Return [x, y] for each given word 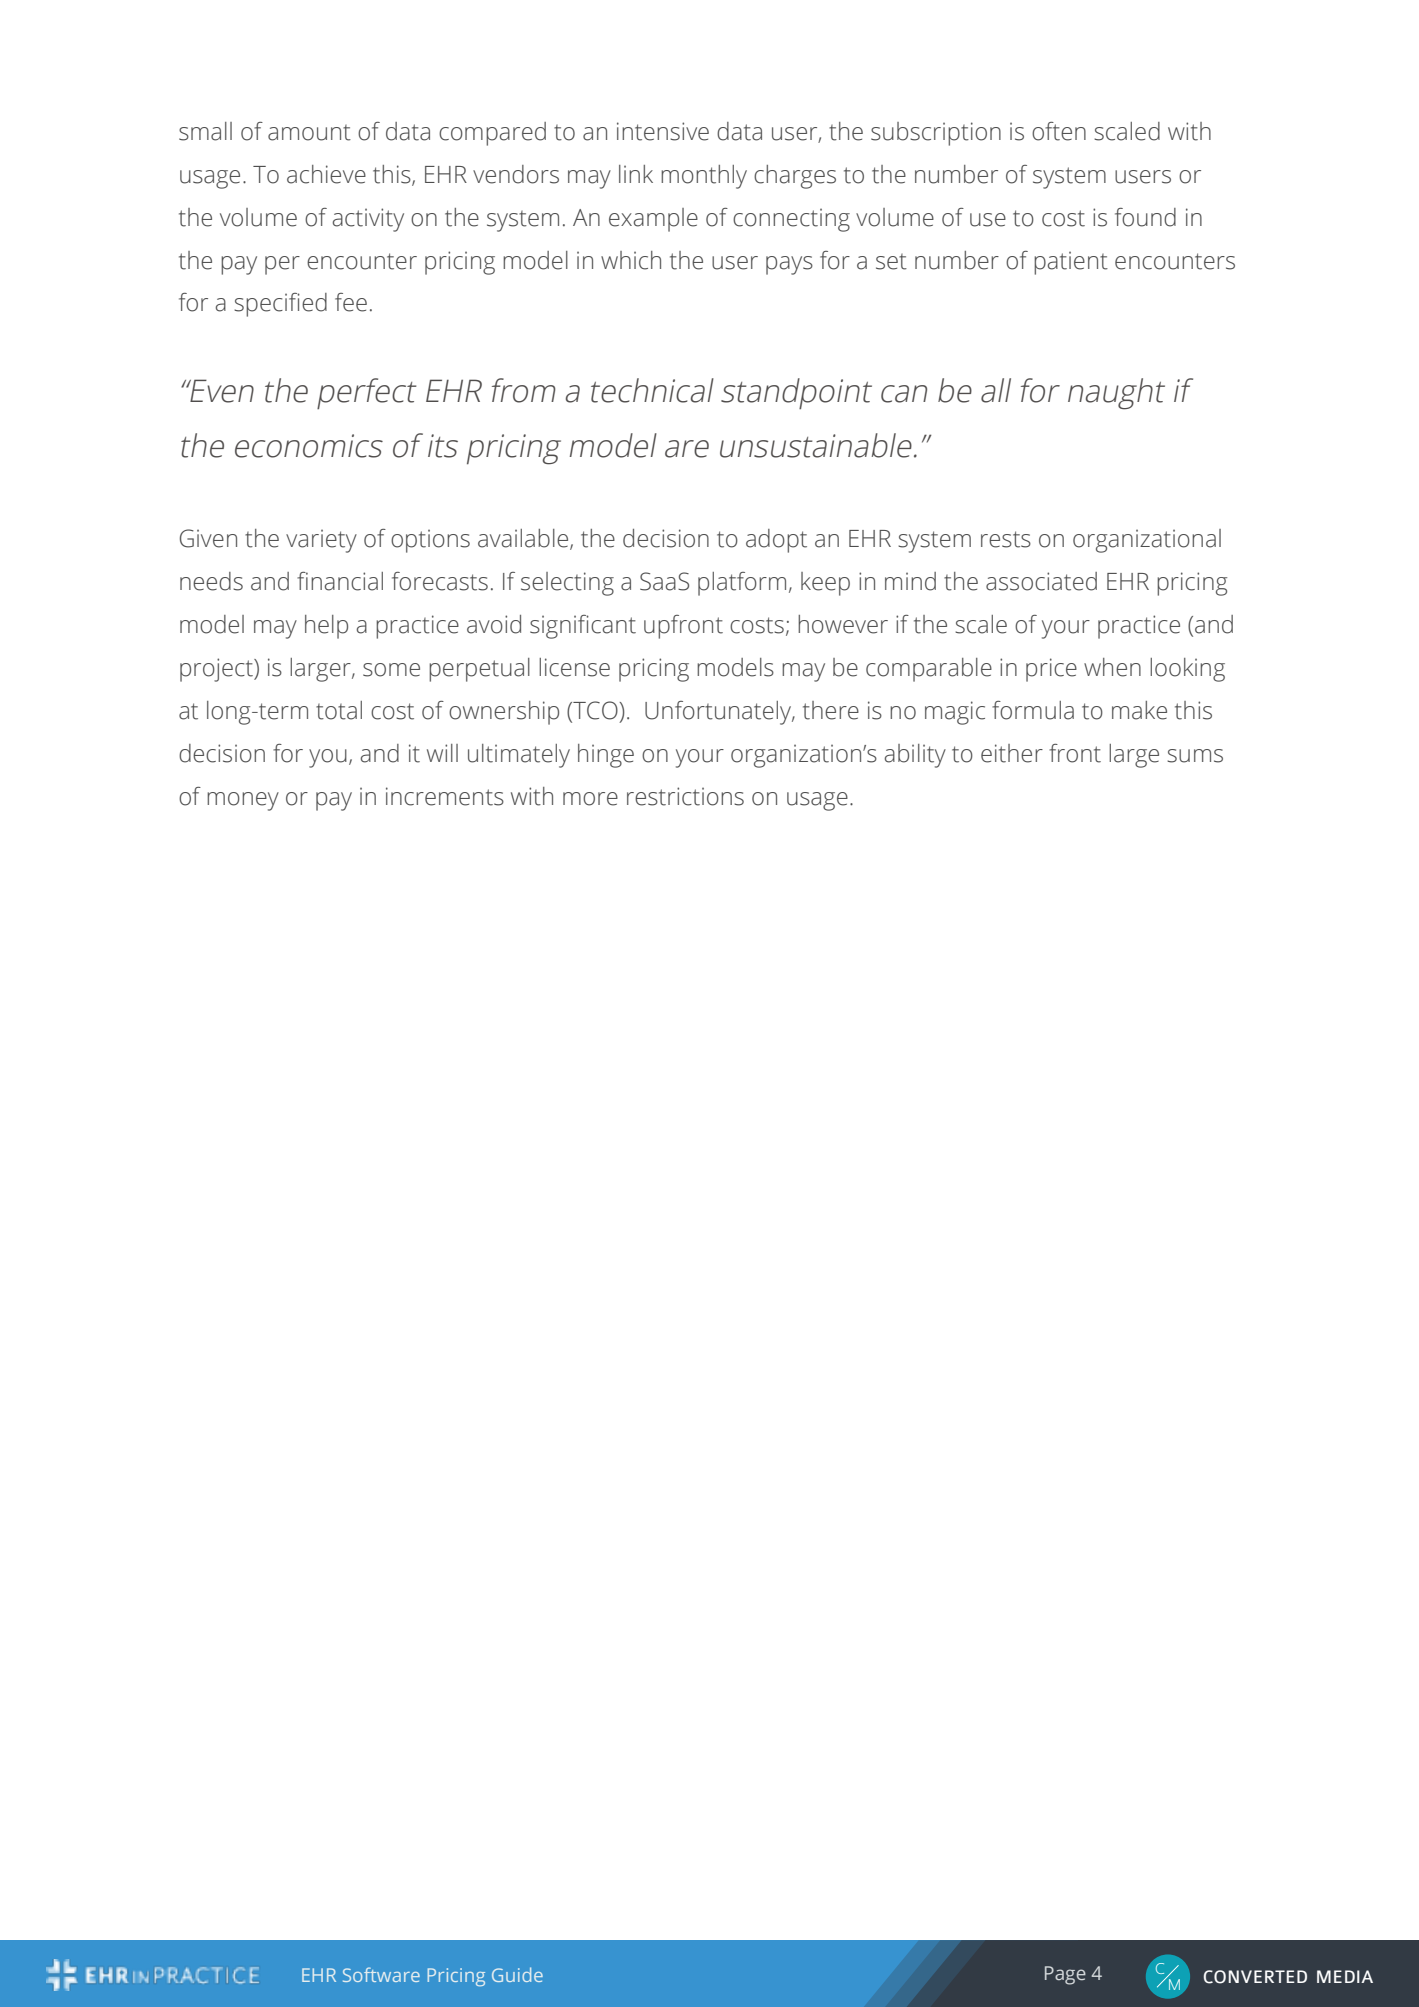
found [1145, 217]
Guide [517, 1974]
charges [795, 177]
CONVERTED [1255, 1977]
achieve [326, 174]
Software [381, 1974]
